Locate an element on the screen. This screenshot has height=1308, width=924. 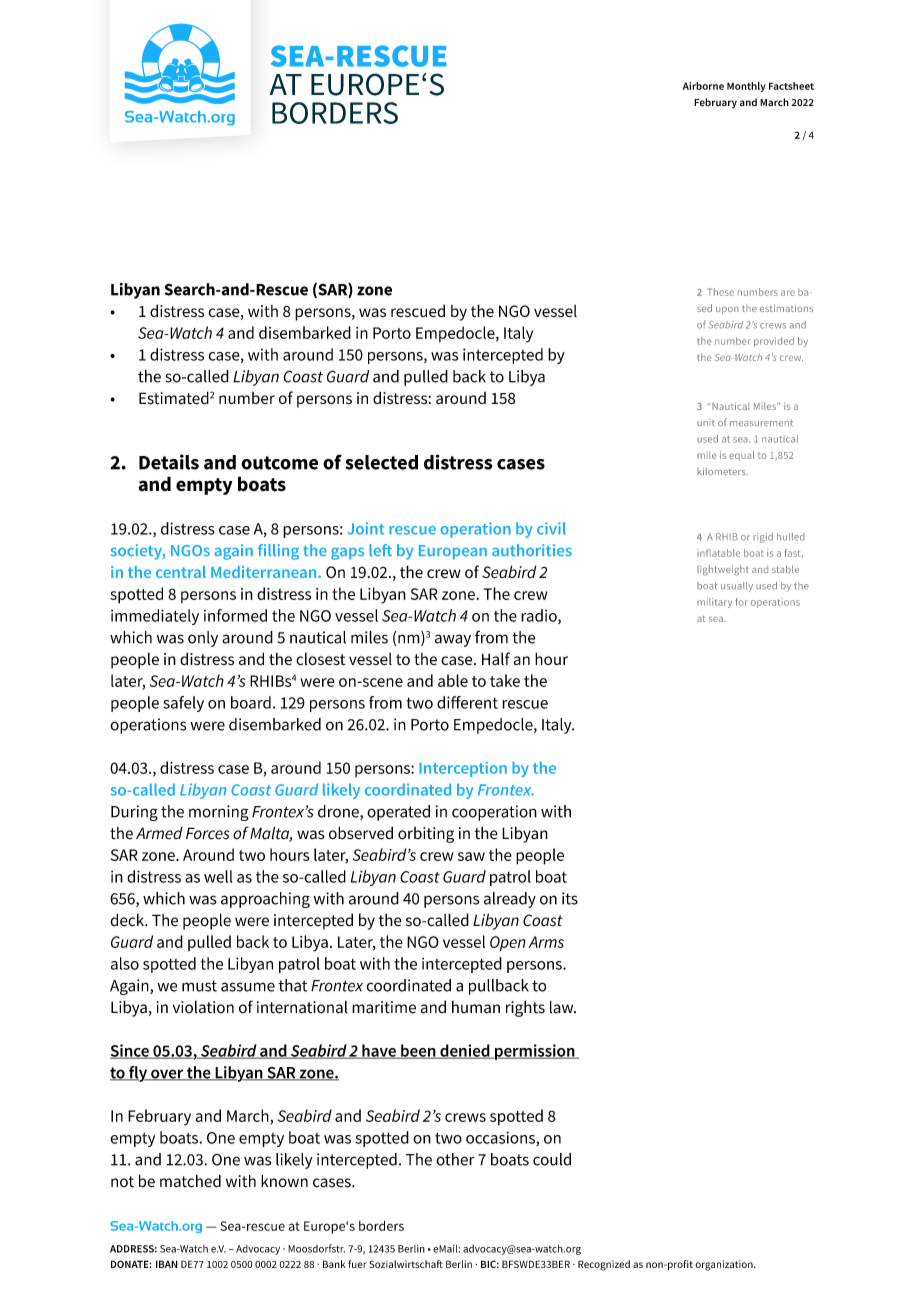
its is located at coordinates (570, 898).
